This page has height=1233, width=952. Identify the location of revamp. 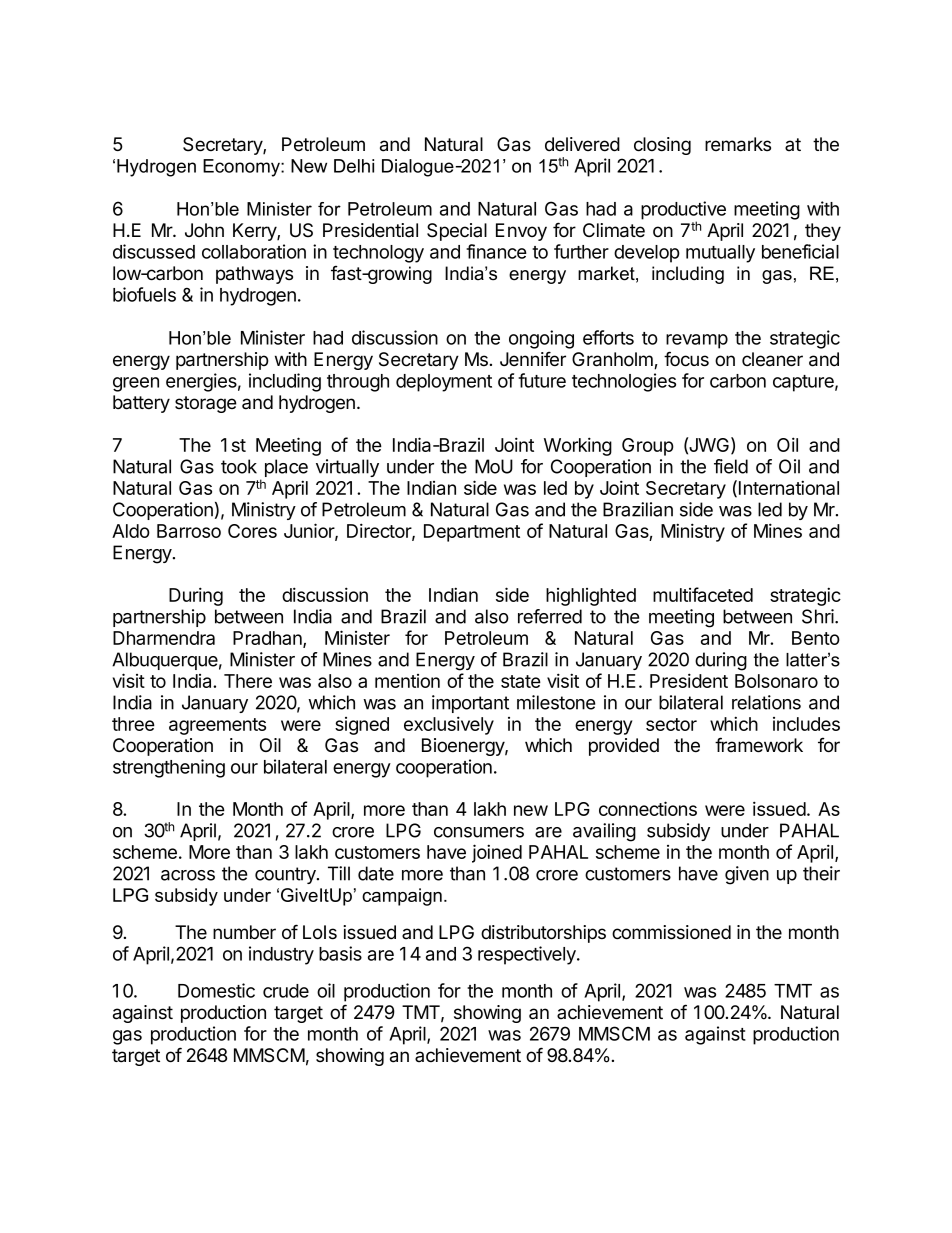
(697, 341).
